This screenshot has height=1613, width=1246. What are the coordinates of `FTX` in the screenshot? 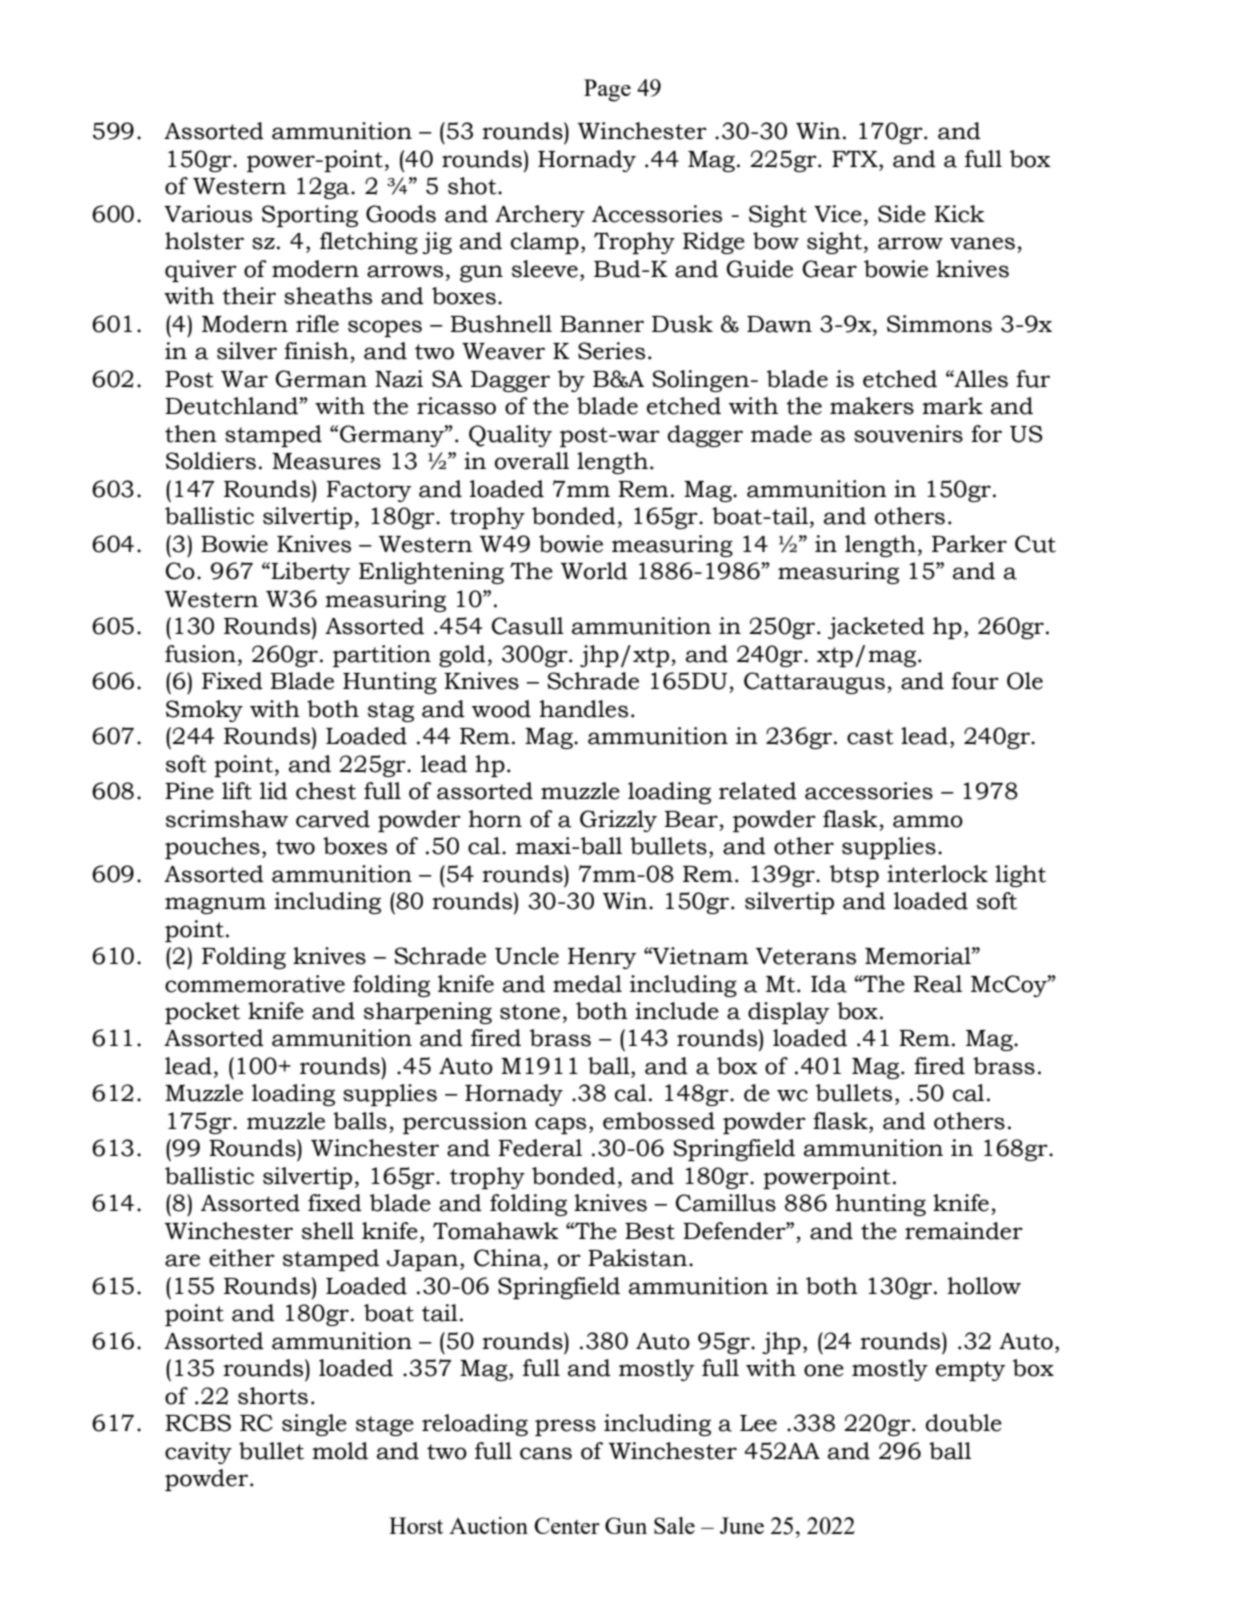 It's located at (856, 158).
